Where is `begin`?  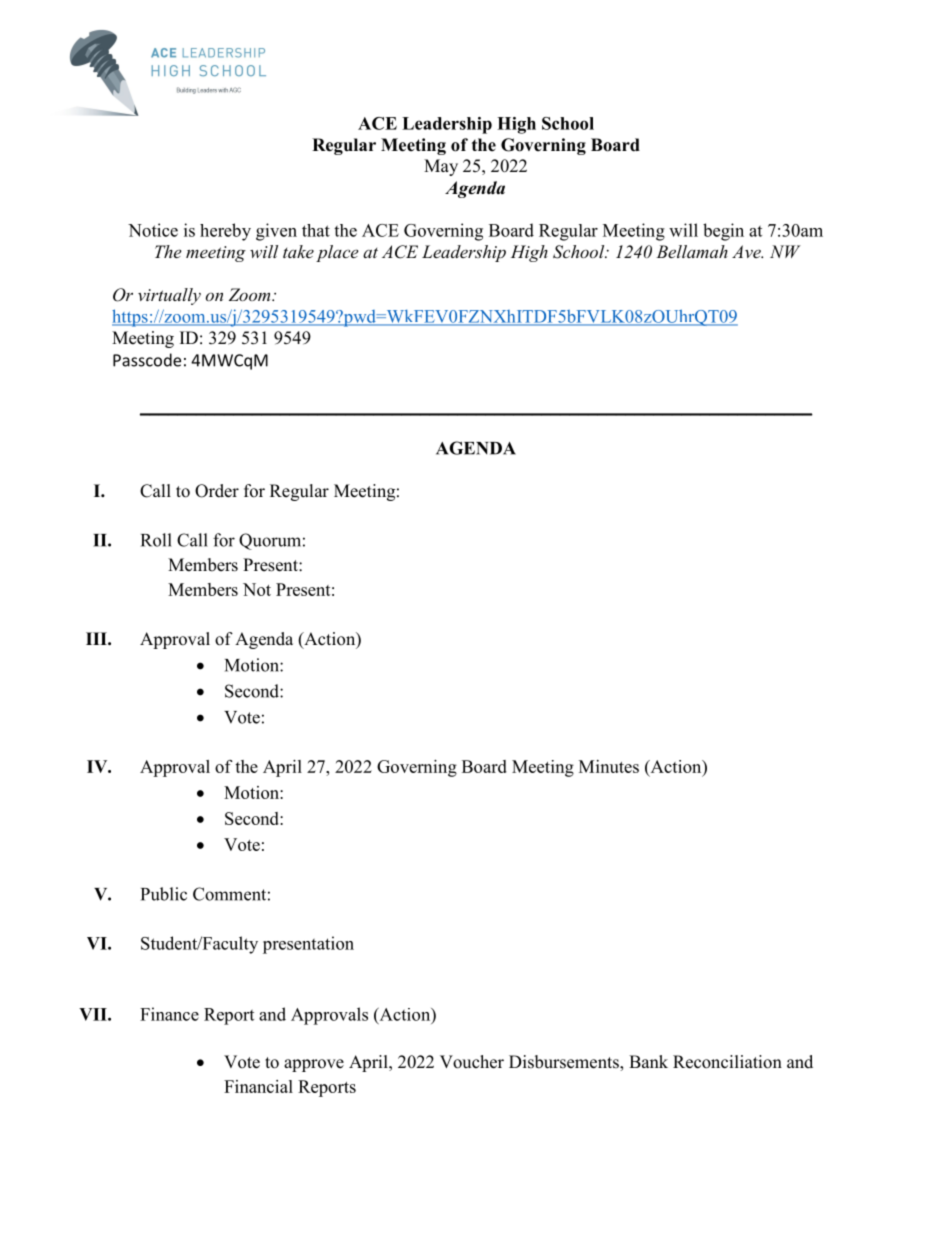
begin is located at coordinates (723, 232).
